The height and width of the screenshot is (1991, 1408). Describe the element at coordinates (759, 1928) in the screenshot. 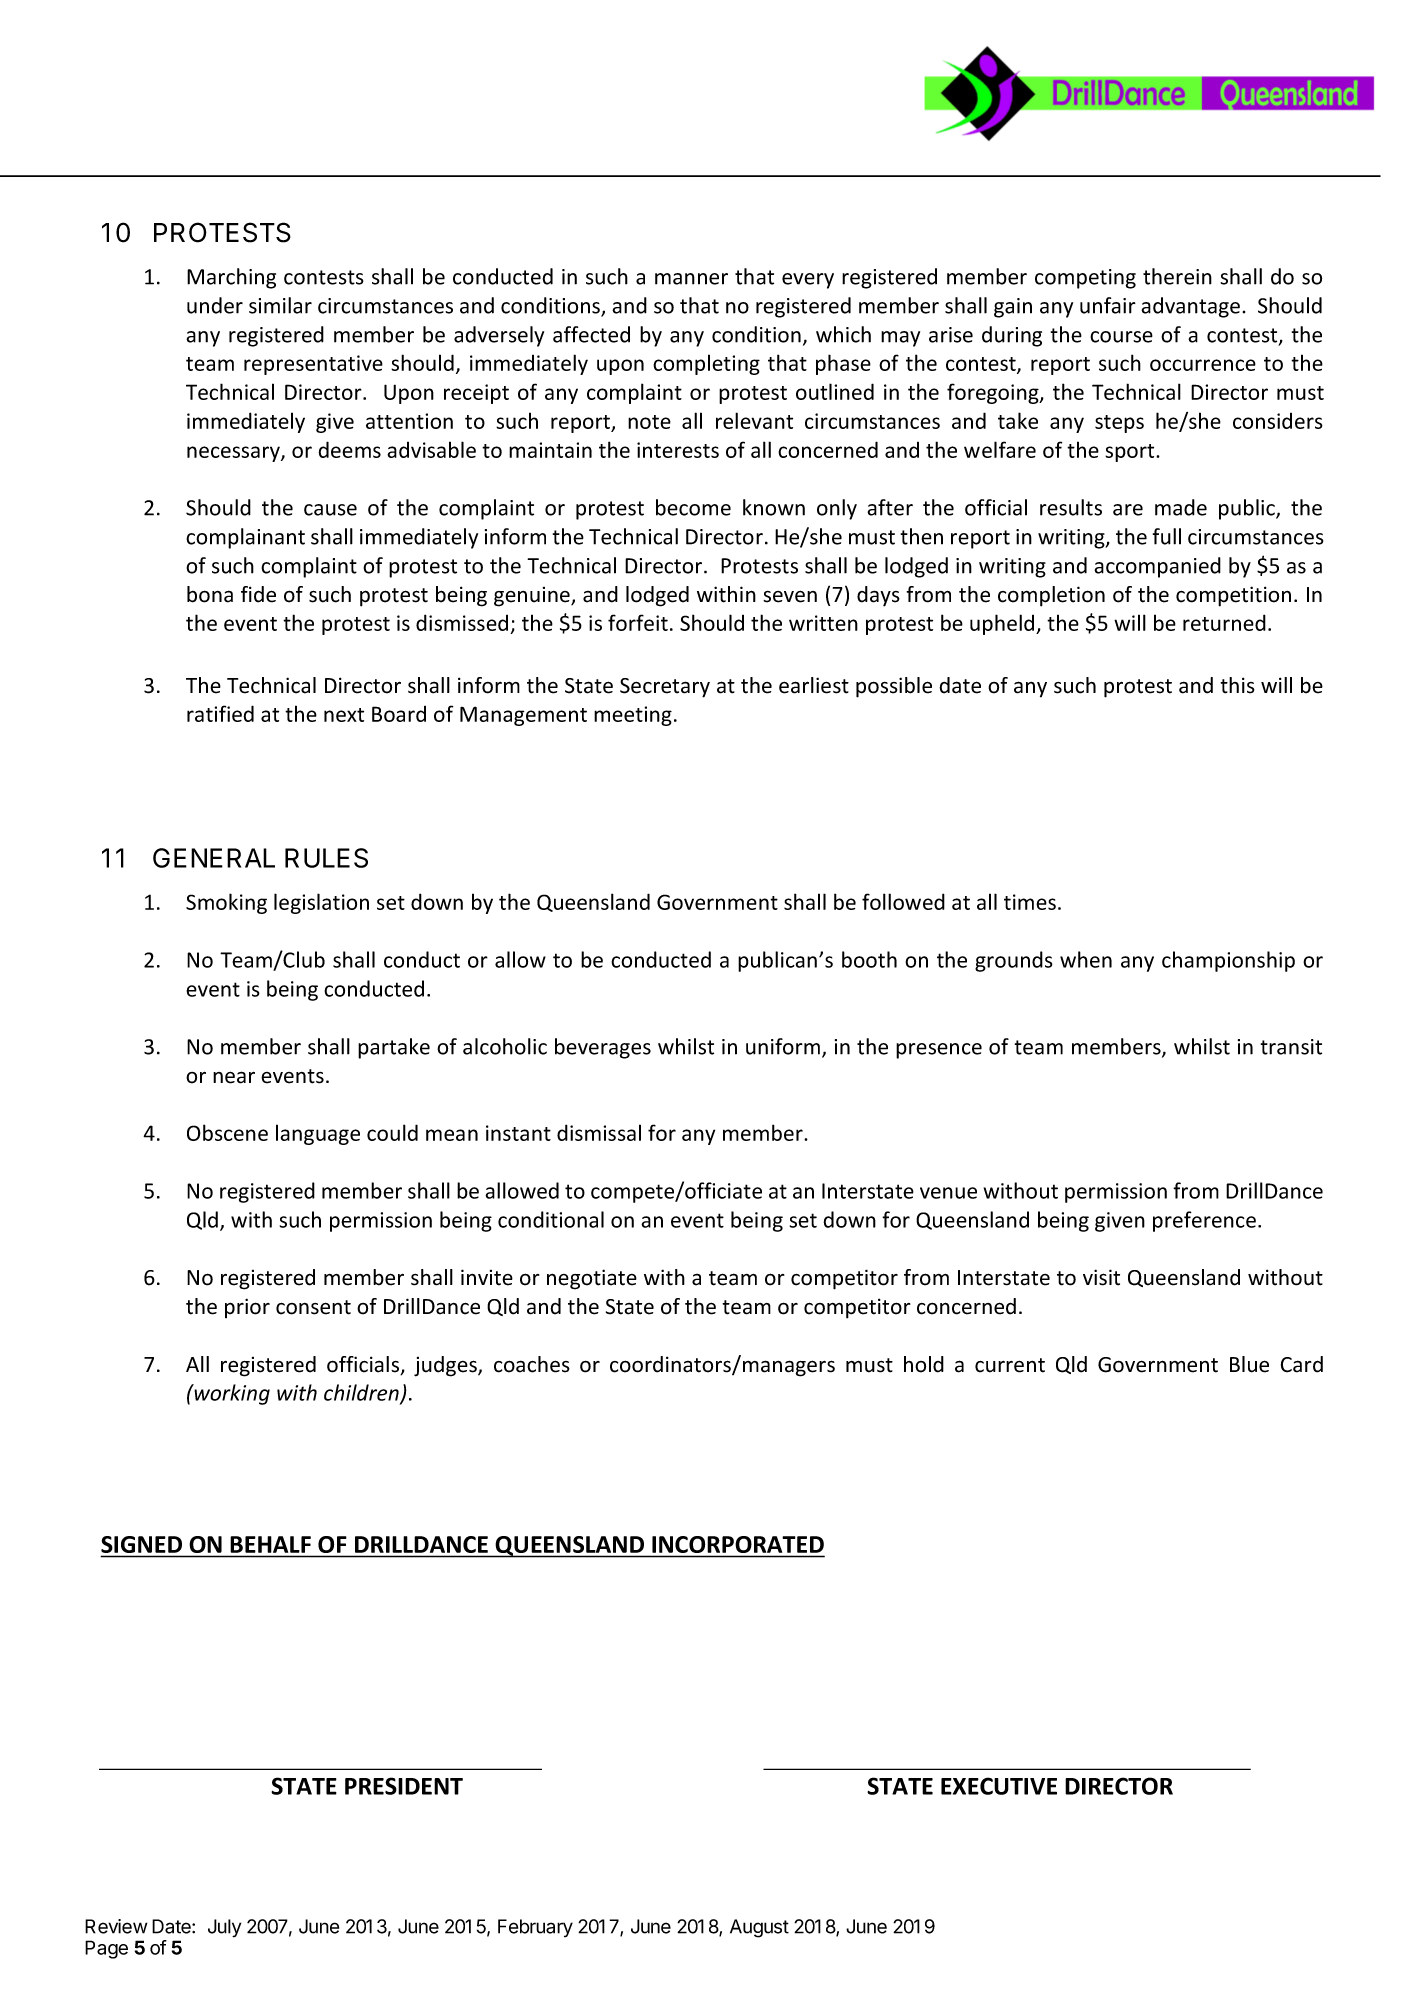

I see `August` at that location.
